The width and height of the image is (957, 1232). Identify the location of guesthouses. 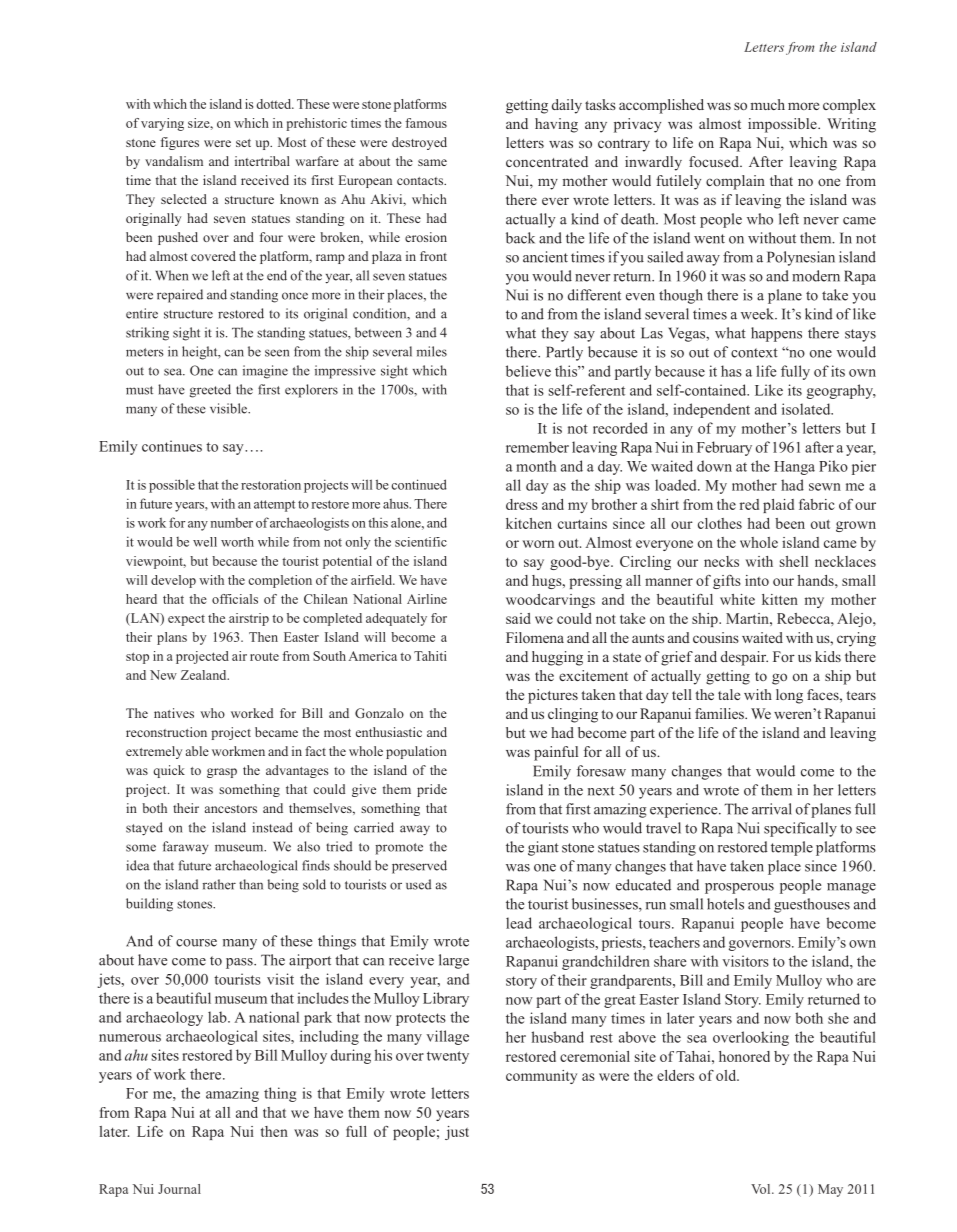
(812, 905).
